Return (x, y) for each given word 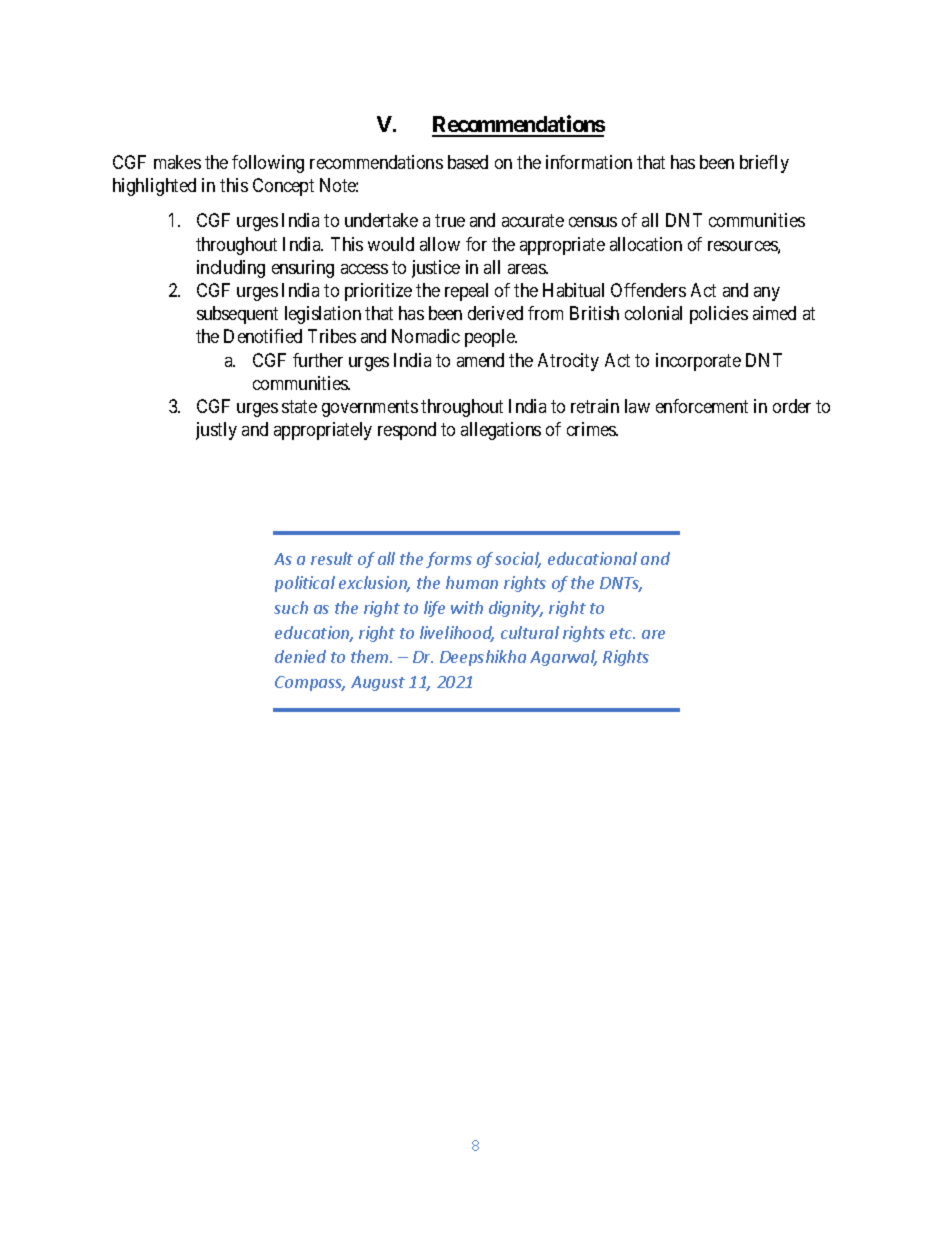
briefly (764, 164)
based (468, 162)
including (231, 269)
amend (480, 360)
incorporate (698, 362)
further (318, 360)
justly (216, 431)
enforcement (702, 406)
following (268, 164)
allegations (501, 431)
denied (300, 656)
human (472, 582)
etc (622, 633)
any (767, 294)
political (305, 584)
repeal (466, 292)
